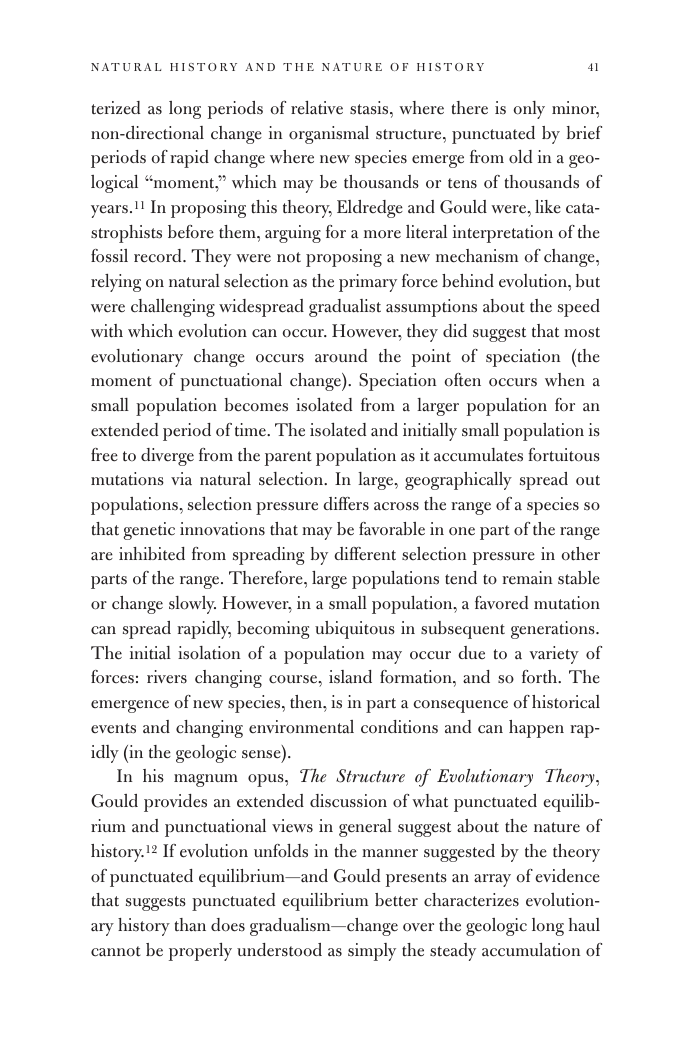 This page has width=691, height=1044. Describe the element at coordinates (264, 207) in the page. I see `this` at that location.
